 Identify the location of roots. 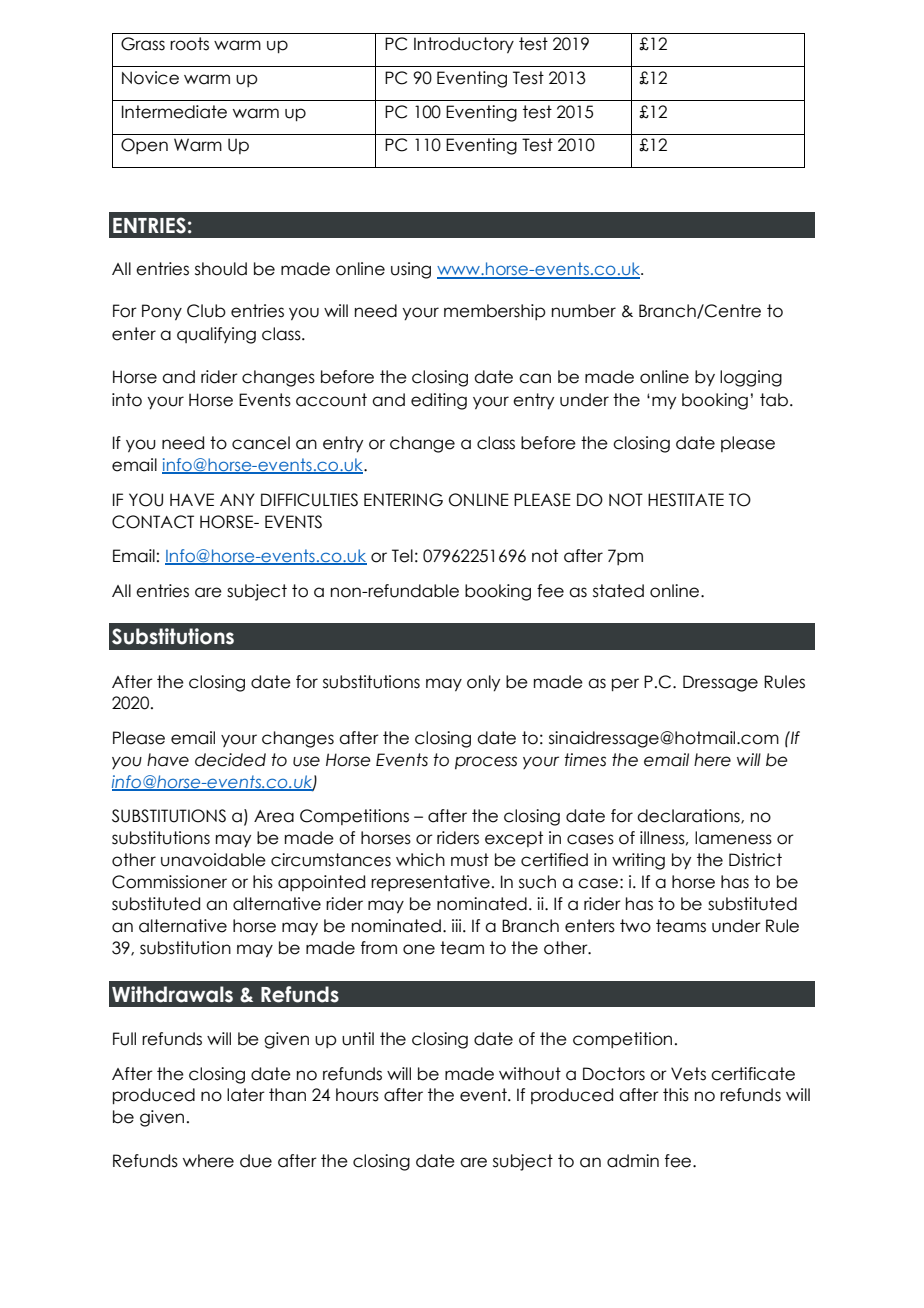
(189, 44).
